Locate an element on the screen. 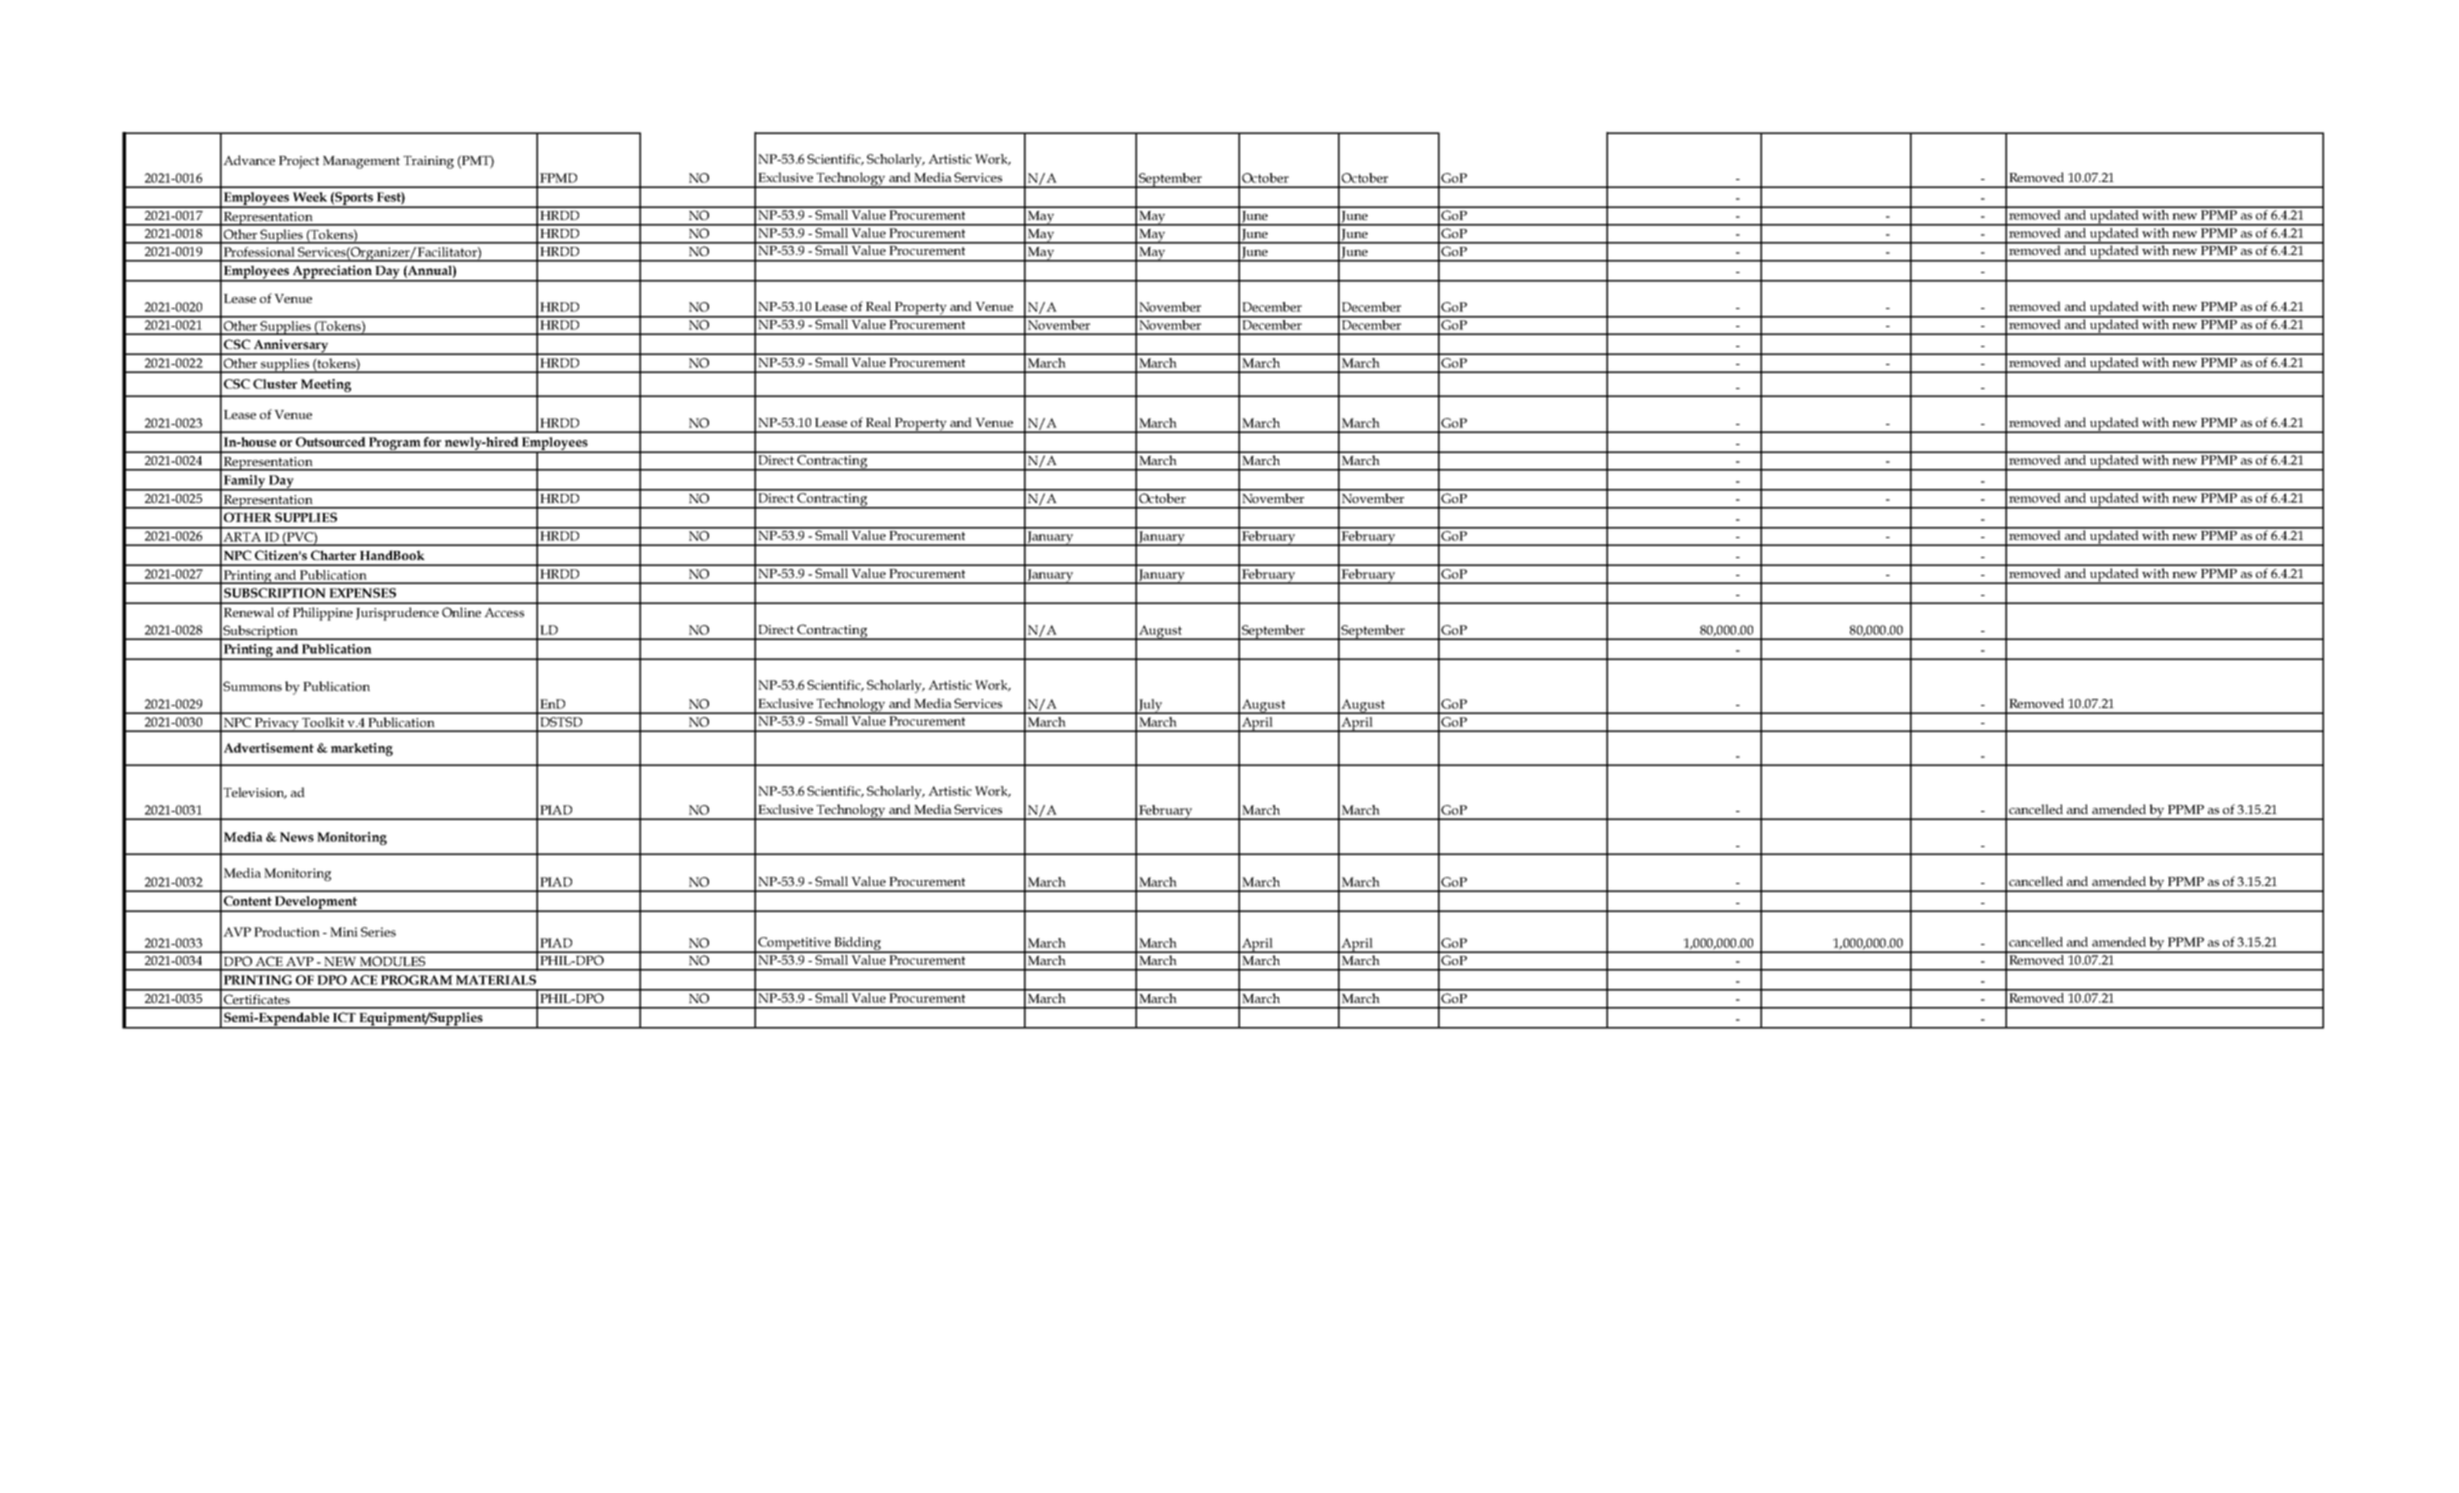 The width and height of the screenshot is (2459, 1493). Competitive is located at coordinates (794, 945).
